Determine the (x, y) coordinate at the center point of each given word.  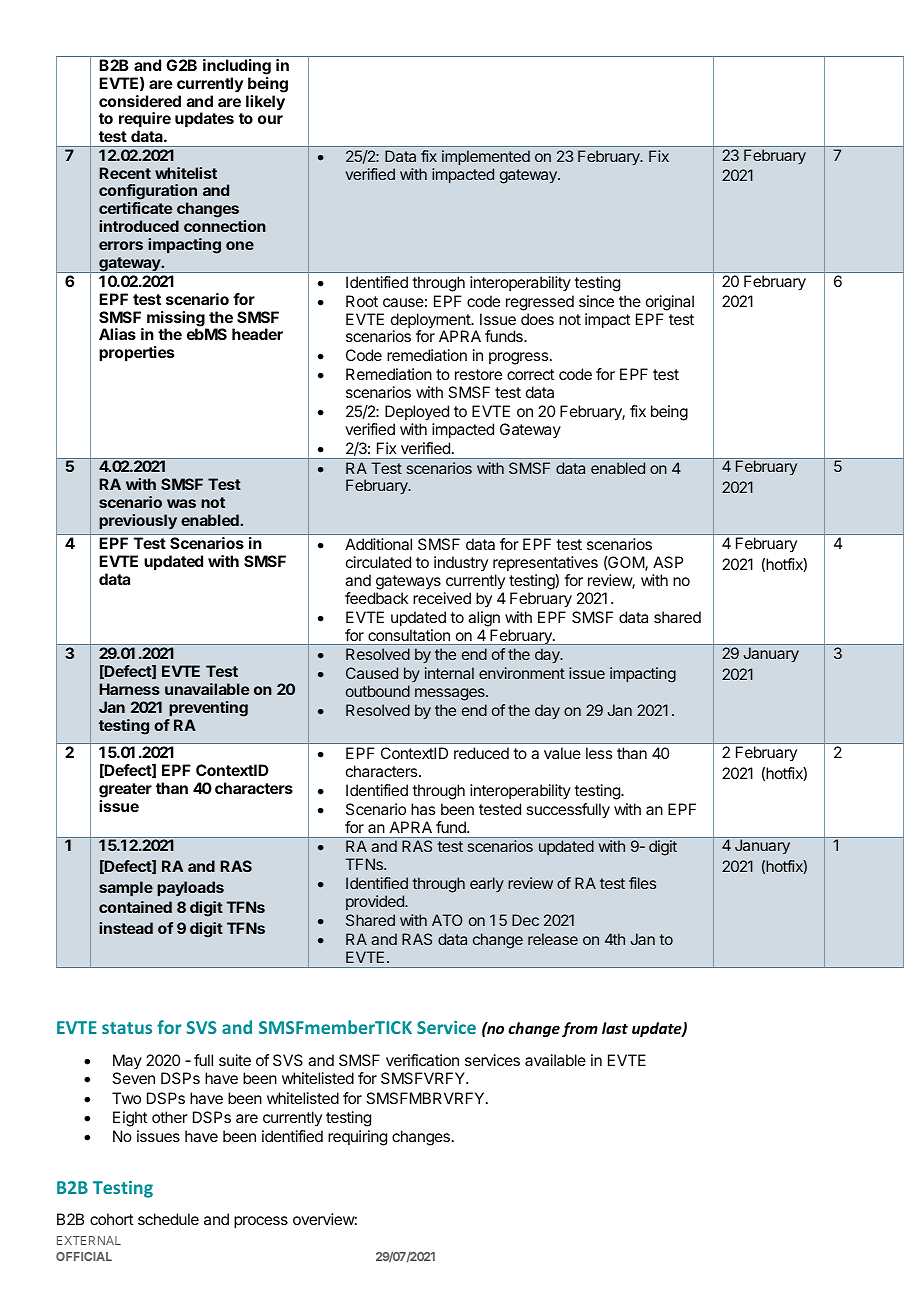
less (599, 753)
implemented (486, 157)
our (270, 119)
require (145, 121)
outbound (378, 691)
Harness (130, 689)
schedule (168, 1219)
